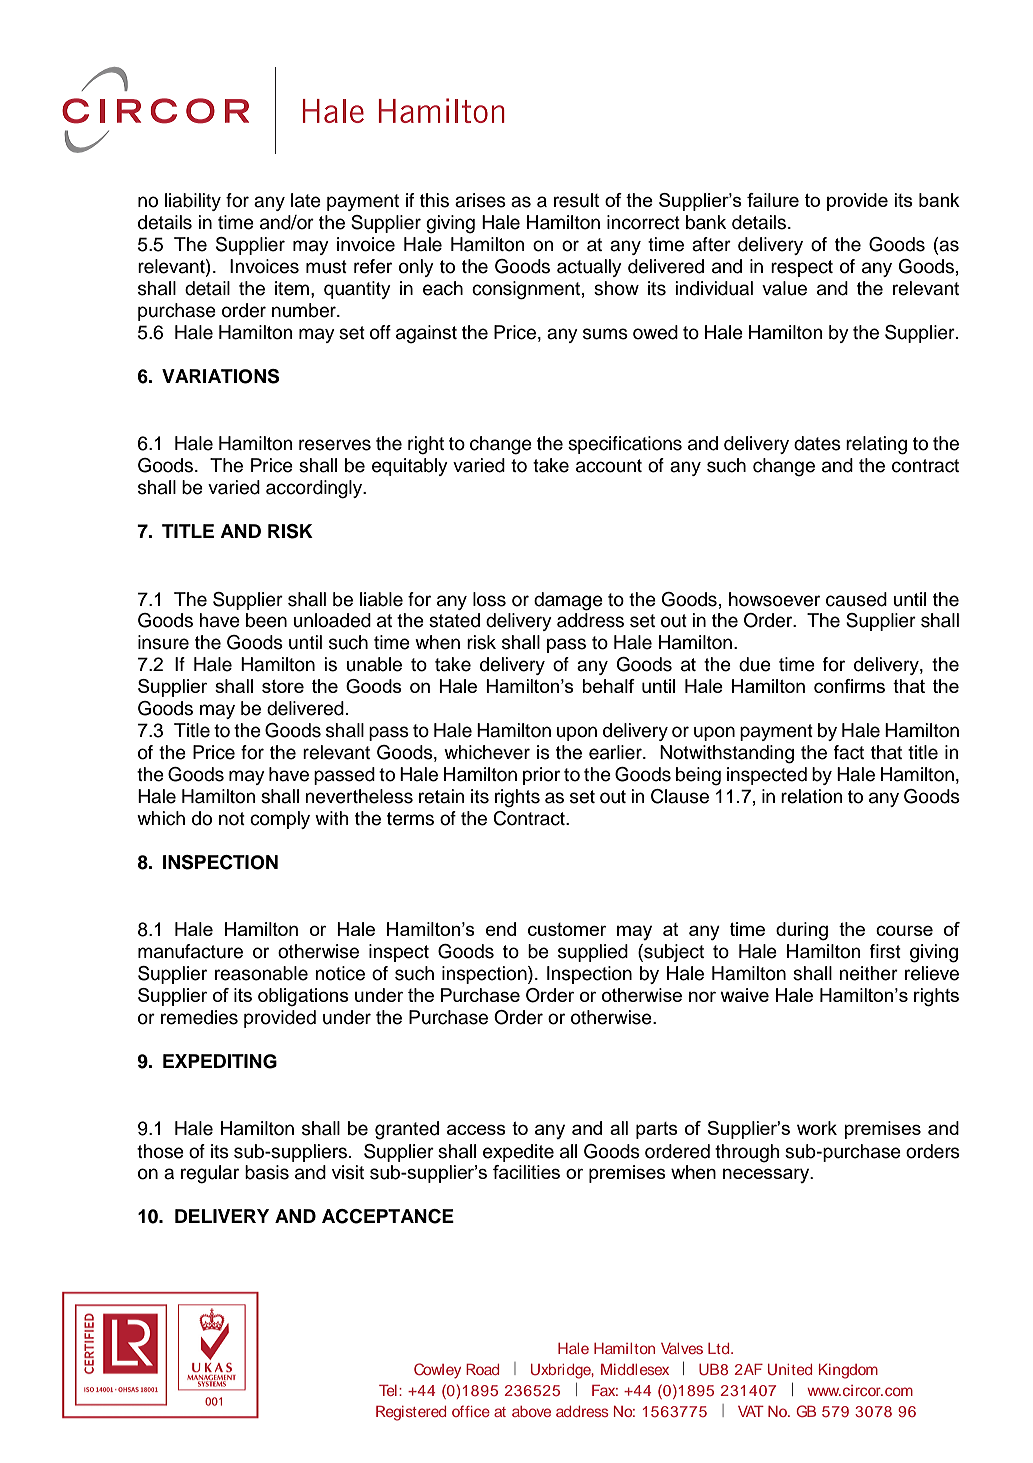 This image has height=1463, width=1033. Describe the element at coordinates (261, 973) in the image. I see `reasonable` at that location.
